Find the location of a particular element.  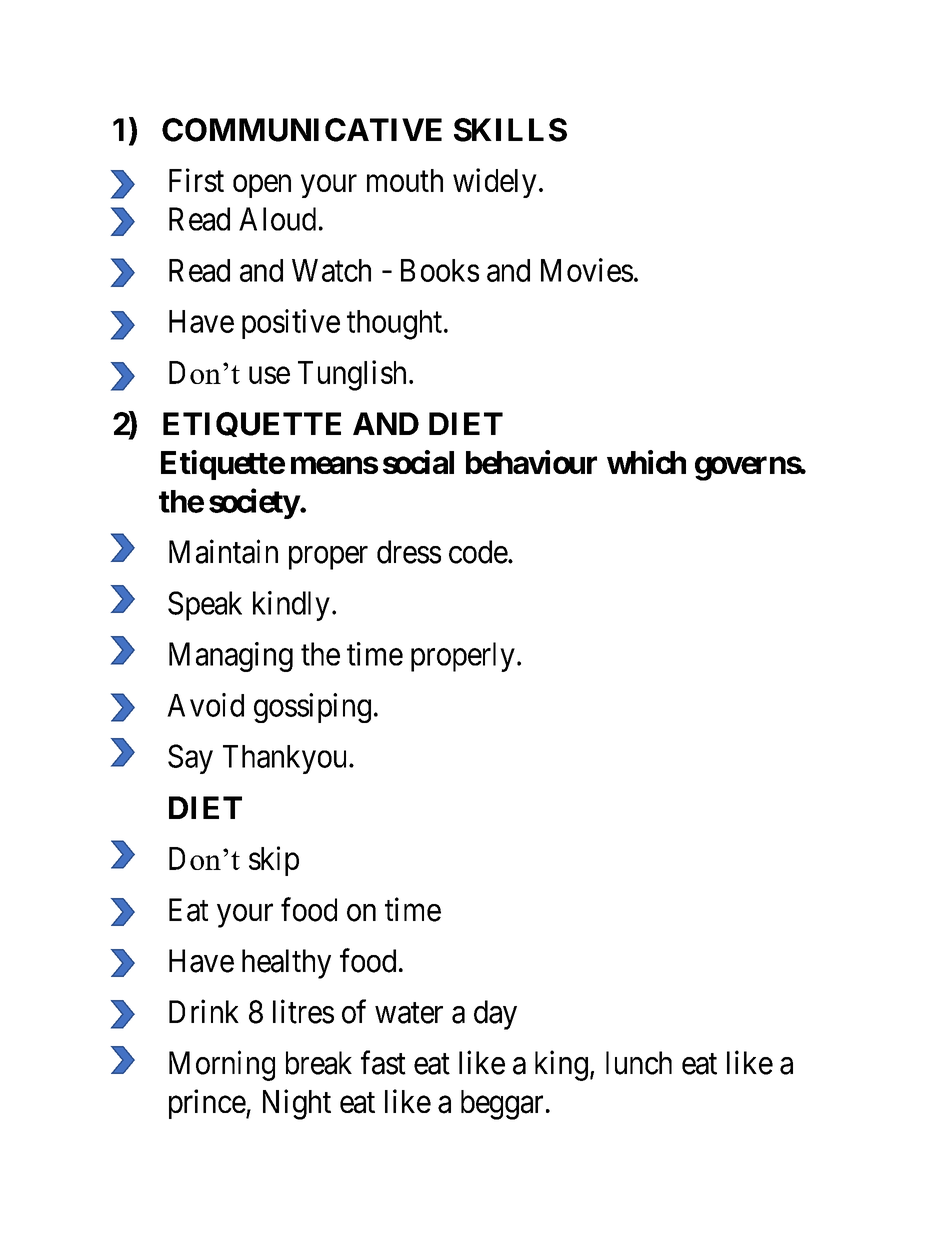

open is located at coordinates (262, 186).
